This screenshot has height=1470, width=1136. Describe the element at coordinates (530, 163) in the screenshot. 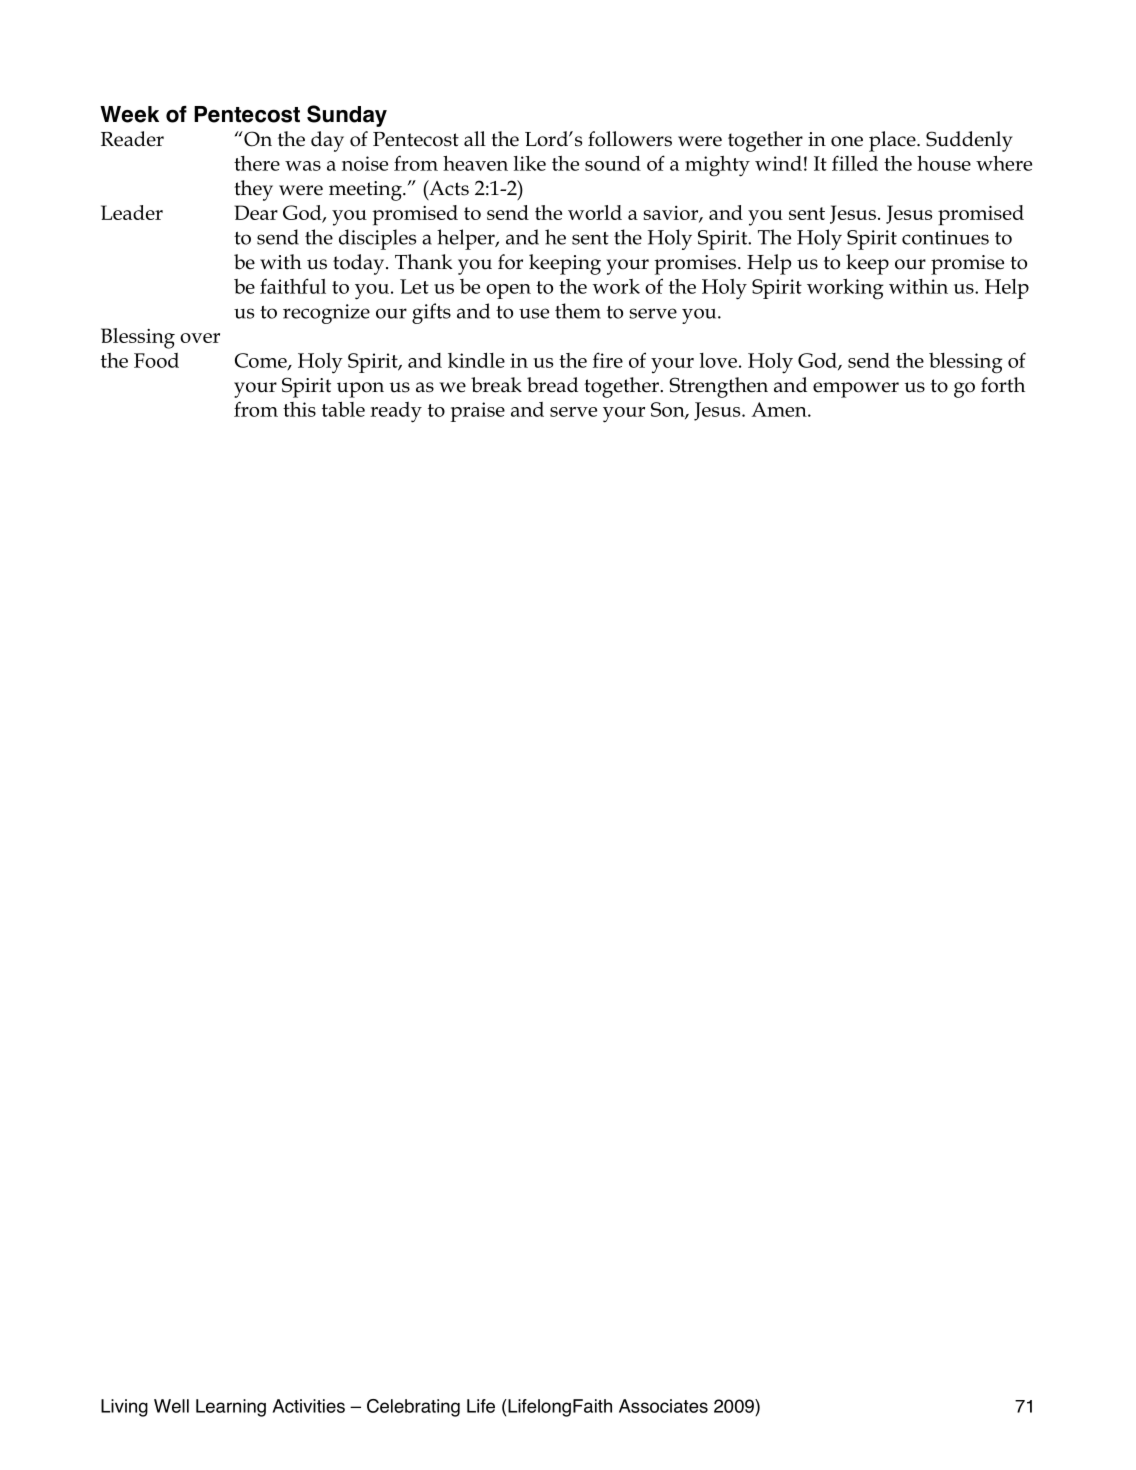

I see `like` at that location.
